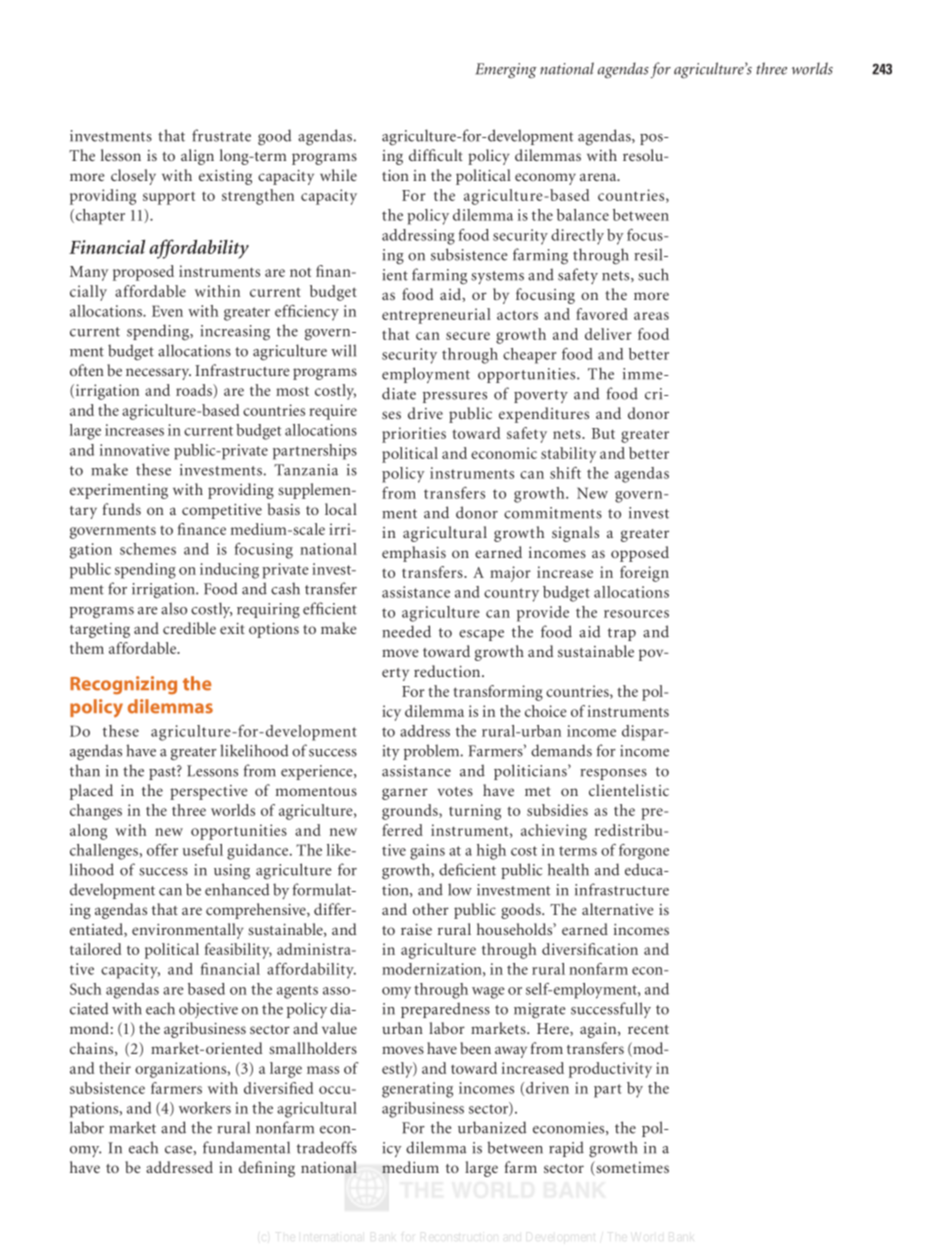  Describe the element at coordinates (205, 1108) in the image. I see `workers` at that location.
